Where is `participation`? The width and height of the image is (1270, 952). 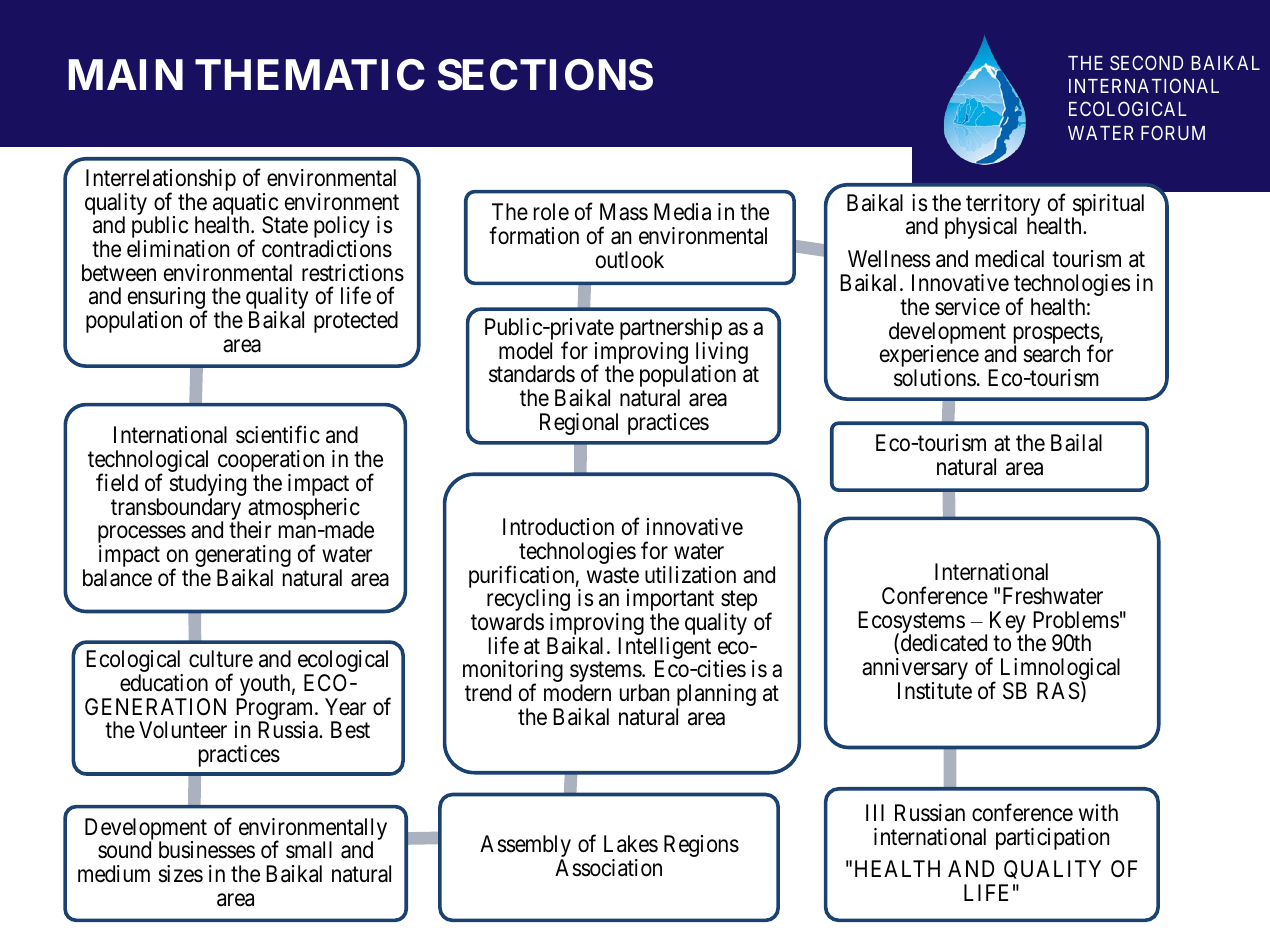 participation is located at coordinates (1052, 839).
